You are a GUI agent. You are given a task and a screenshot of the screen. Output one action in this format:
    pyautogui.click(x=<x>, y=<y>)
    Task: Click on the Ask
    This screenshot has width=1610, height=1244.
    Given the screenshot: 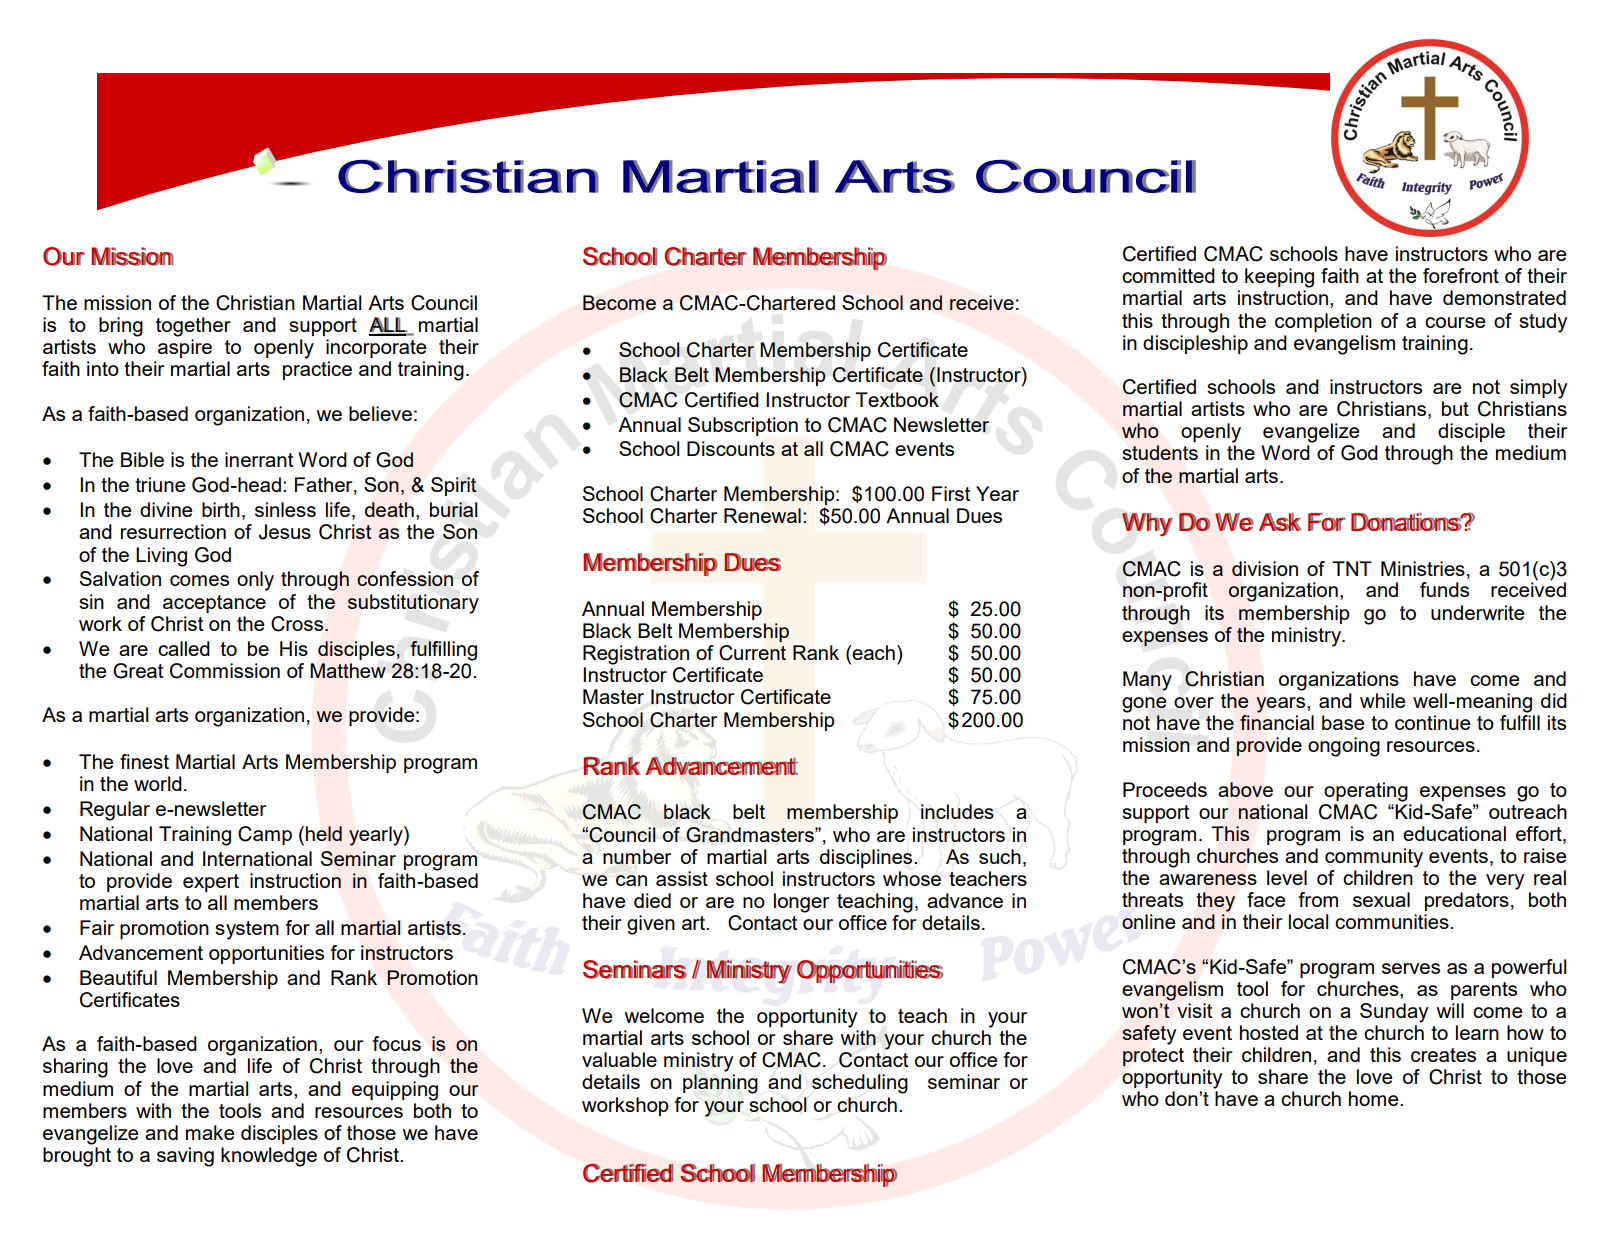 What is the action you would take?
    pyautogui.click(x=1280, y=522)
